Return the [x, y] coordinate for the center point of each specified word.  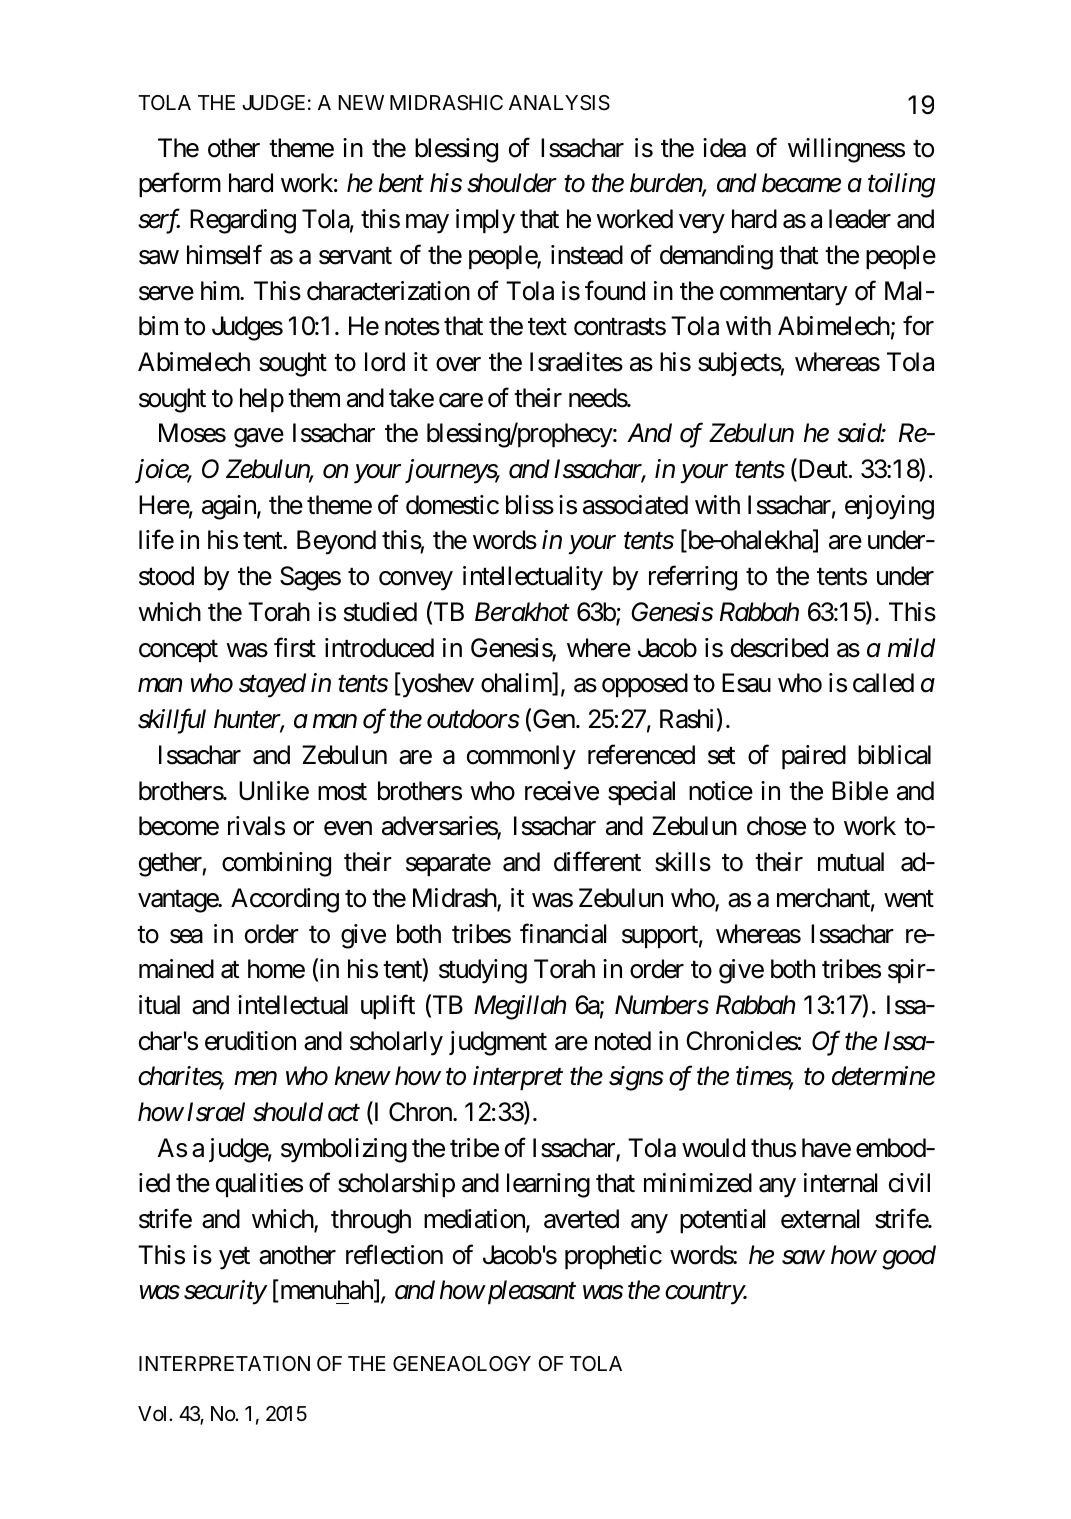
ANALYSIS [559, 103]
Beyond [336, 542]
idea [724, 148]
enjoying [889, 507]
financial [563, 933]
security [225, 1293]
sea [186, 936]
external [820, 1219]
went [909, 899]
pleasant [530, 1292]
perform [180, 185]
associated [635, 505]
